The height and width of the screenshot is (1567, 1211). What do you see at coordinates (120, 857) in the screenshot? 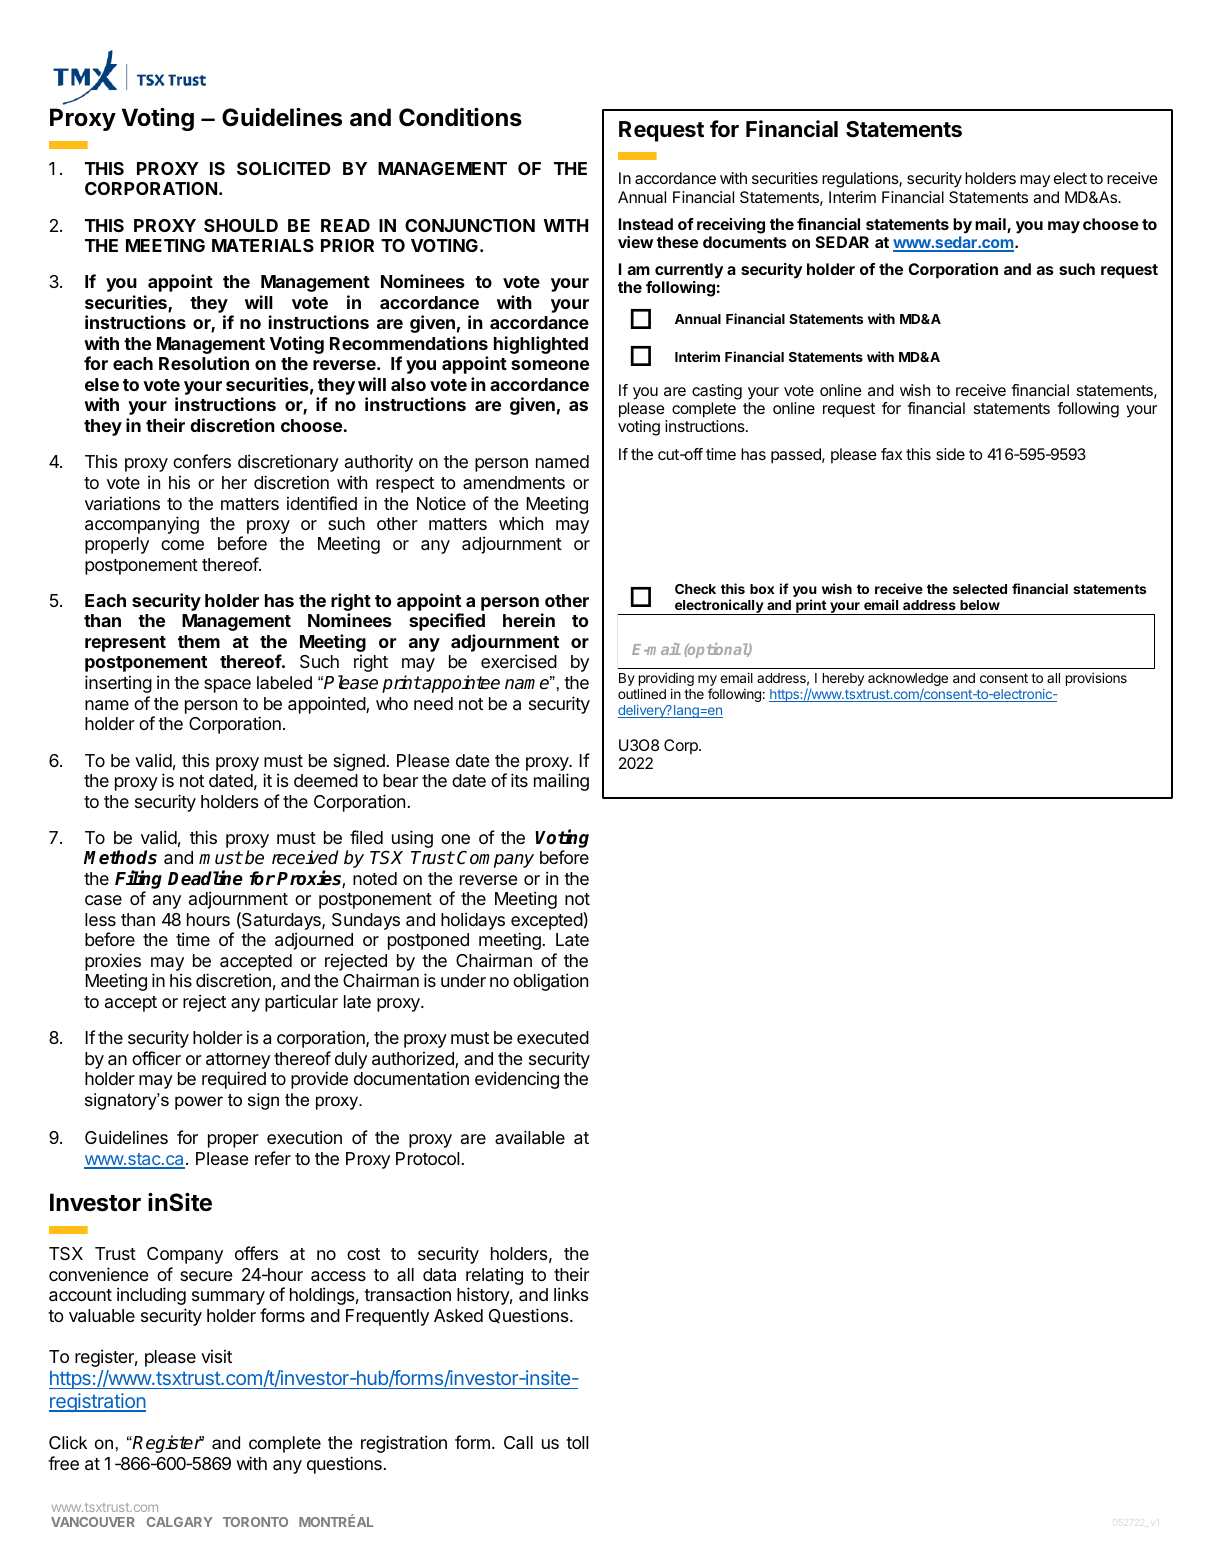
I see `Methods` at bounding box center [120, 857].
